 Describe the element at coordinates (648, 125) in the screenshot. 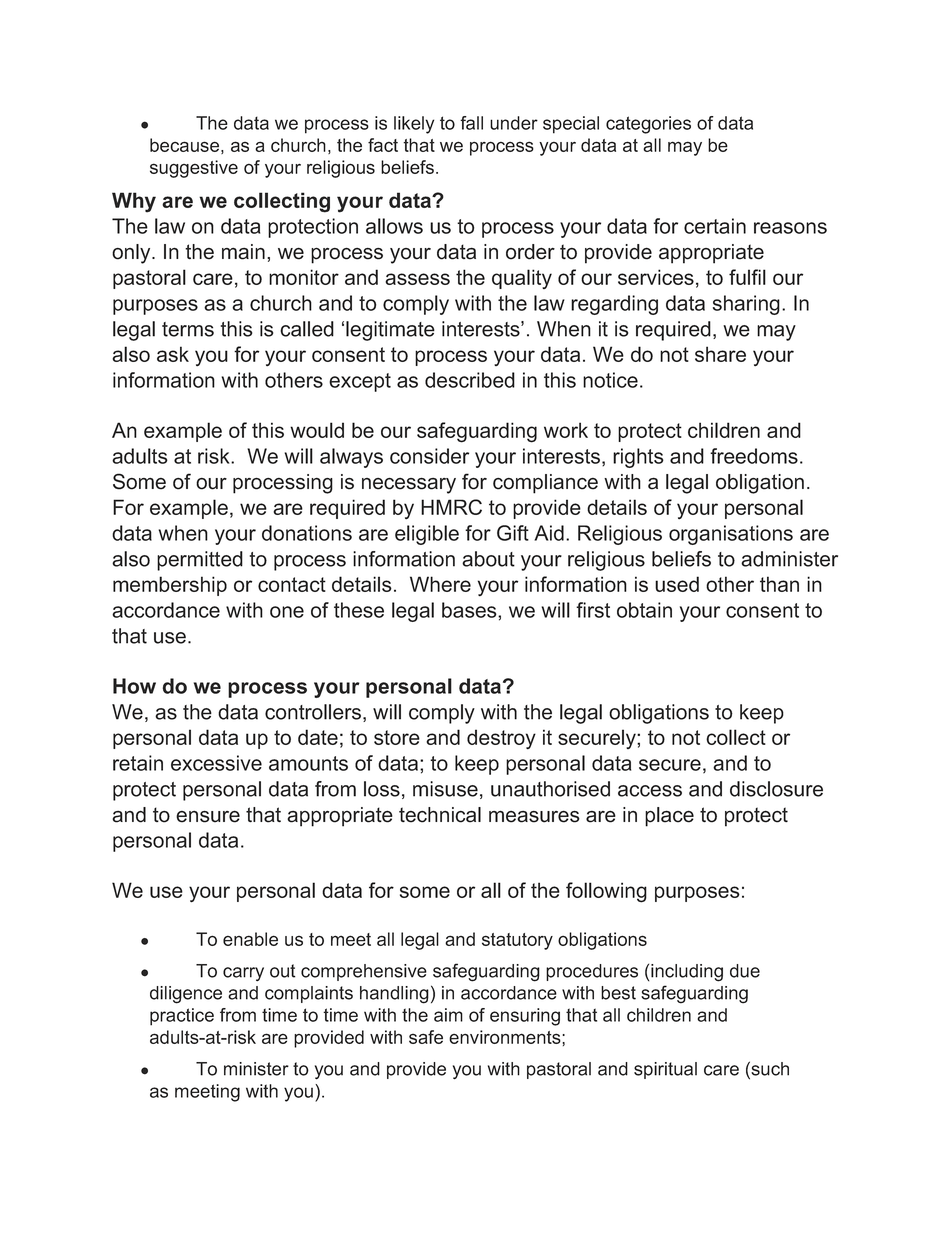

I see `categories` at that location.
